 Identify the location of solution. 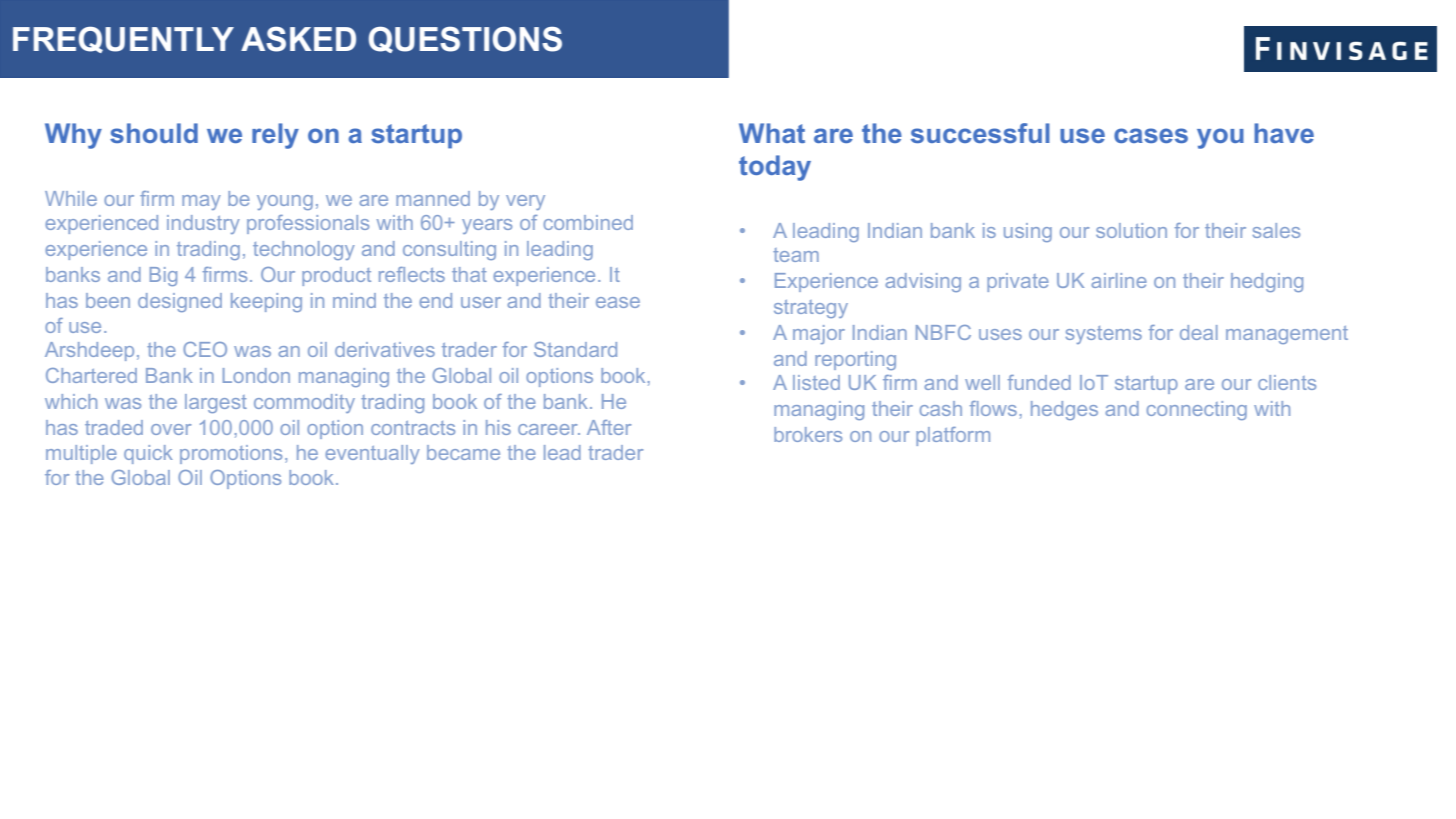
(1131, 230).
